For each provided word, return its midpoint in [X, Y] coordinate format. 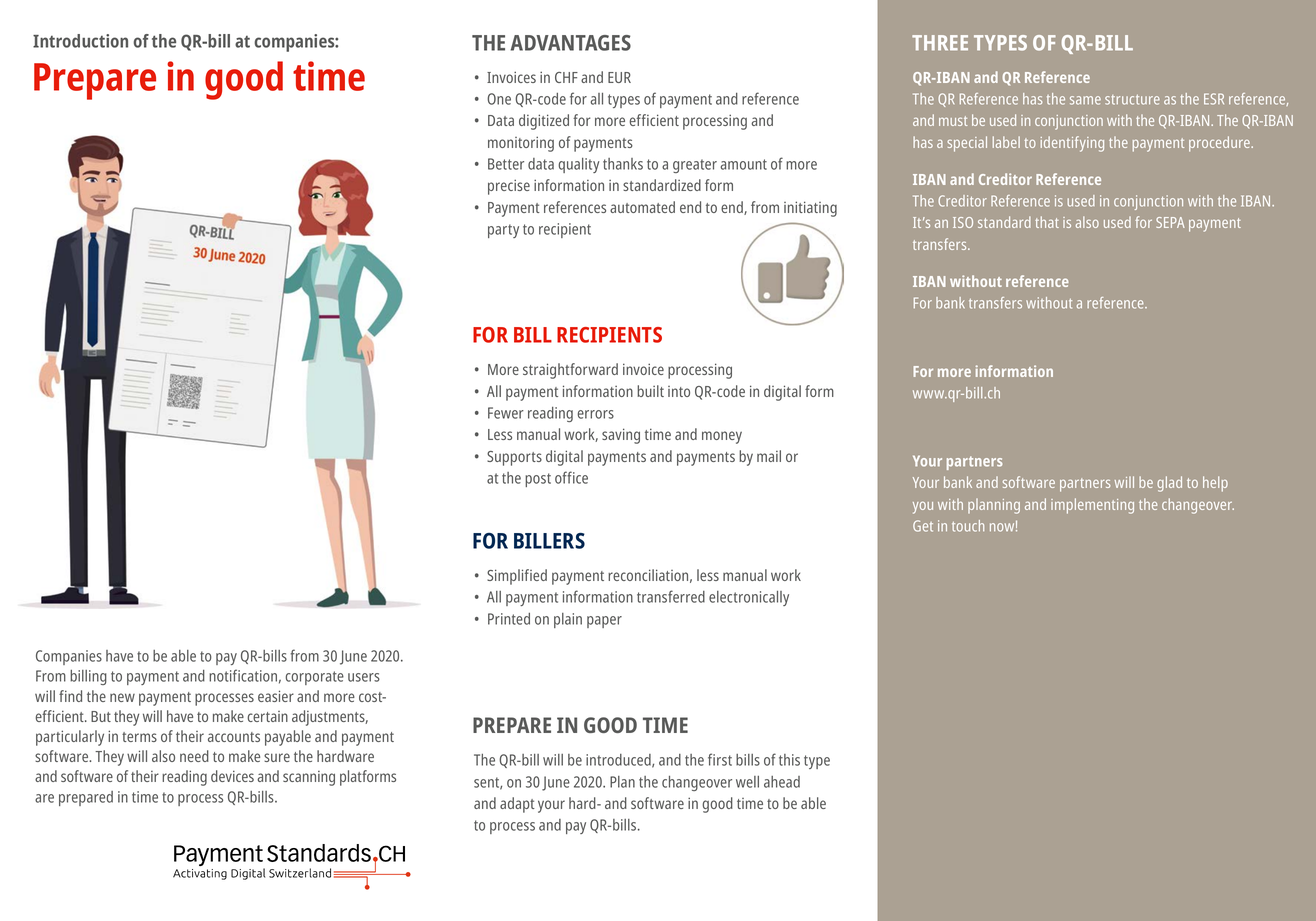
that [1047, 222]
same [1085, 100]
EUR [619, 77]
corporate [314, 678]
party [503, 231]
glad [1169, 484]
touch [968, 526]
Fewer [506, 413]
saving [621, 436]
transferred [671, 596]
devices [232, 776]
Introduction [80, 41]
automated [642, 207]
